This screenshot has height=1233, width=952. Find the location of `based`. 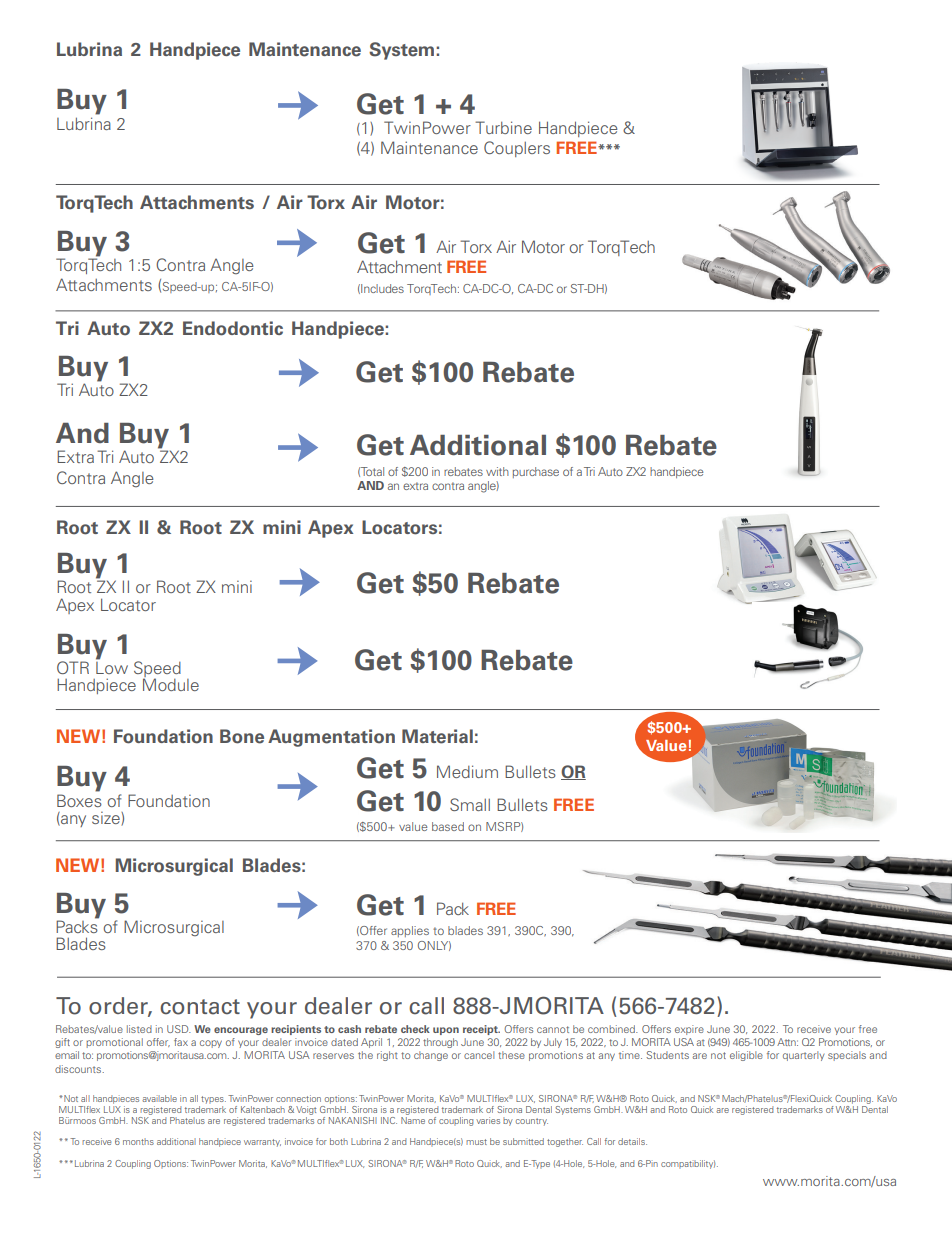

based is located at coordinates (448, 826).
